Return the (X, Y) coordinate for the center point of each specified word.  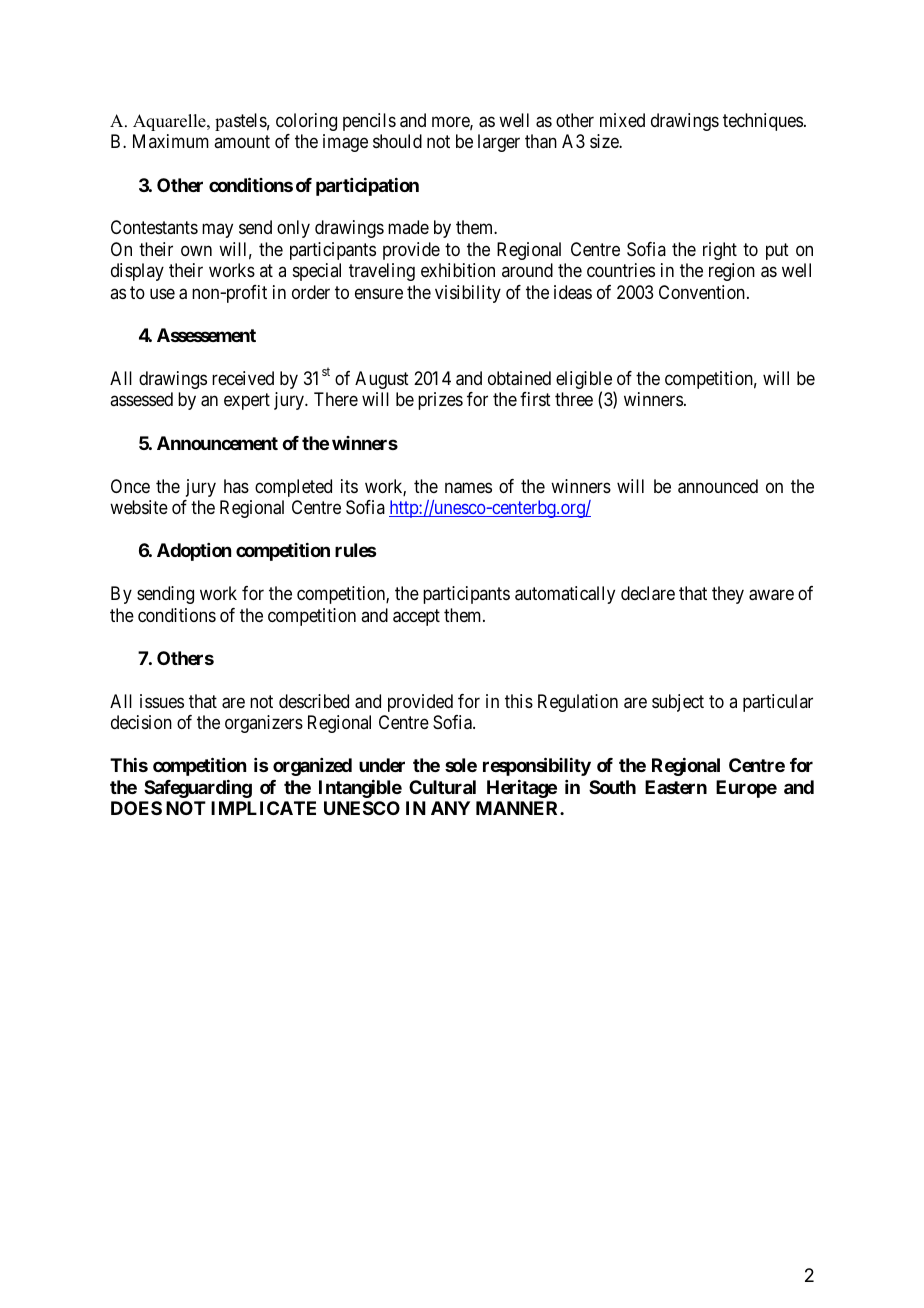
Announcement (217, 443)
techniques (763, 122)
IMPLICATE (263, 808)
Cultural (442, 787)
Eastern (676, 787)
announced (718, 486)
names (468, 488)
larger (499, 143)
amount (242, 141)
